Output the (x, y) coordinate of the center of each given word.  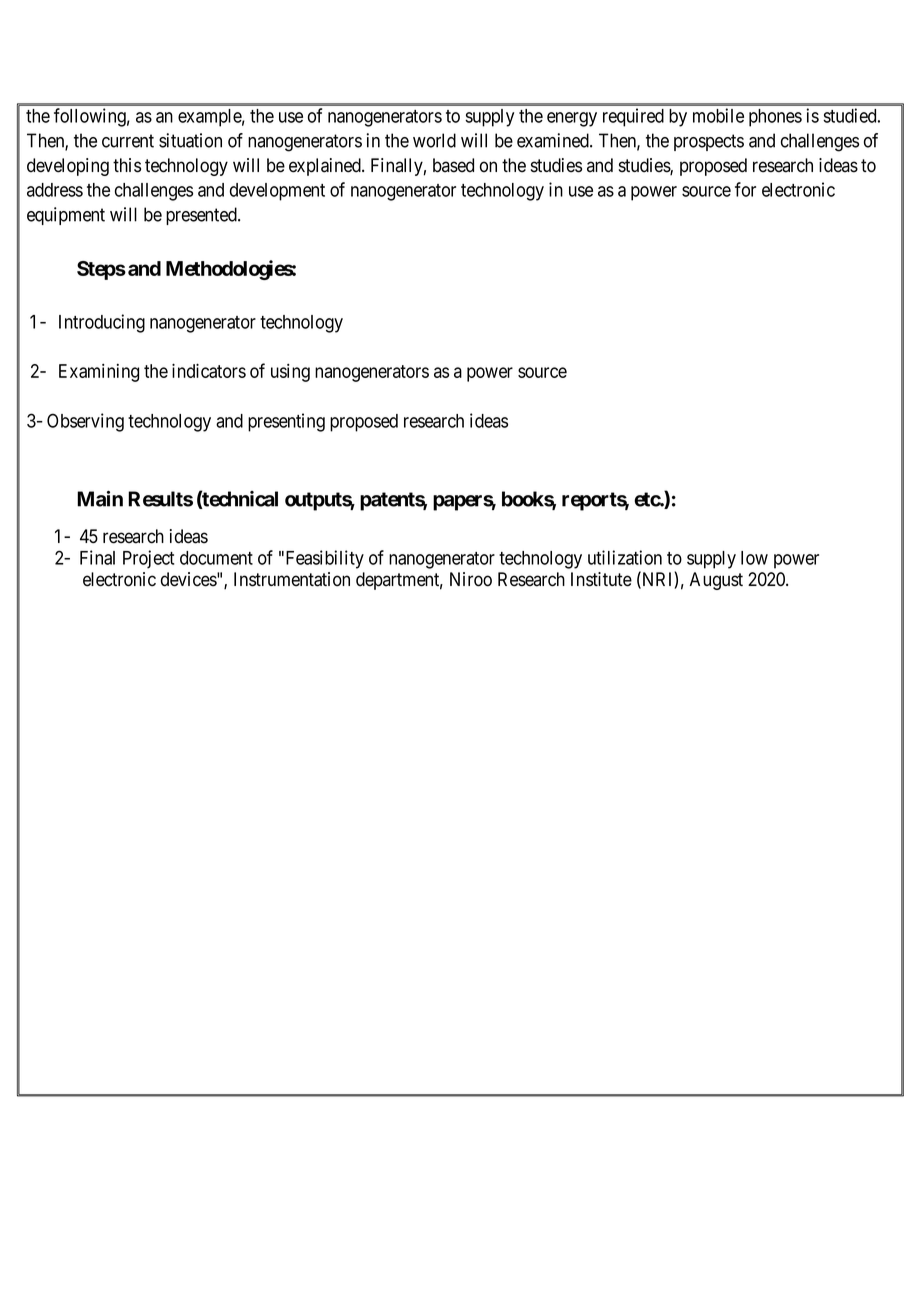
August (716, 581)
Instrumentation (292, 579)
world (434, 140)
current (128, 141)
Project (148, 559)
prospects (709, 142)
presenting (286, 422)
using (290, 373)
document (216, 558)
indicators (209, 370)
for (745, 189)
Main (100, 499)
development (277, 192)
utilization (625, 557)
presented (202, 216)
